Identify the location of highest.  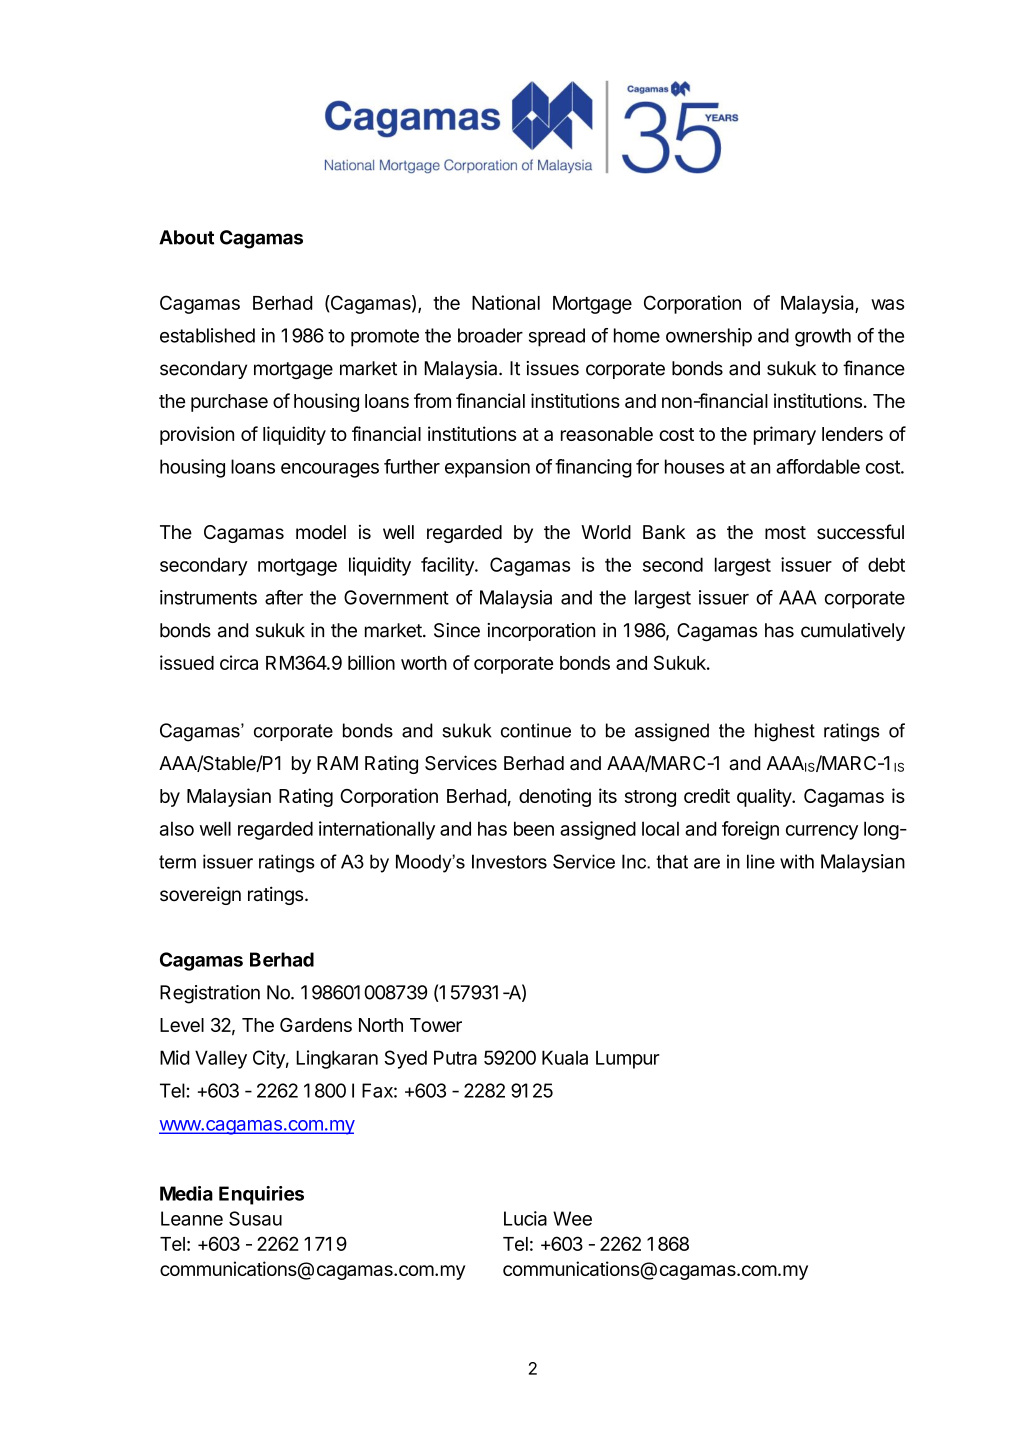
(785, 732).
